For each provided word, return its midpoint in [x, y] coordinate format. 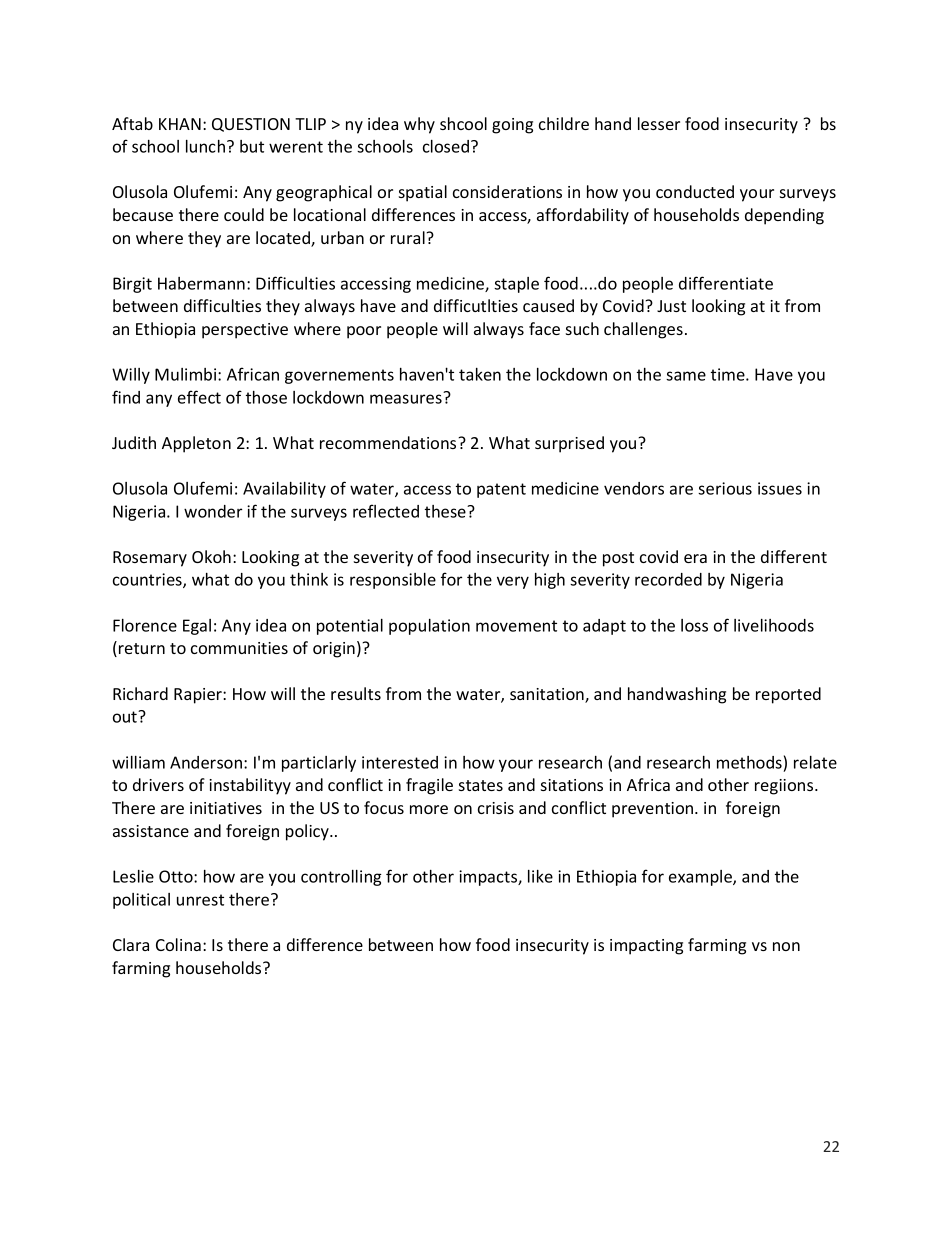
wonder [213, 511]
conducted [695, 191]
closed [446, 146]
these [446, 511]
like [540, 876]
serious [725, 488]
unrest [200, 900]
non [786, 946]
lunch [205, 146]
